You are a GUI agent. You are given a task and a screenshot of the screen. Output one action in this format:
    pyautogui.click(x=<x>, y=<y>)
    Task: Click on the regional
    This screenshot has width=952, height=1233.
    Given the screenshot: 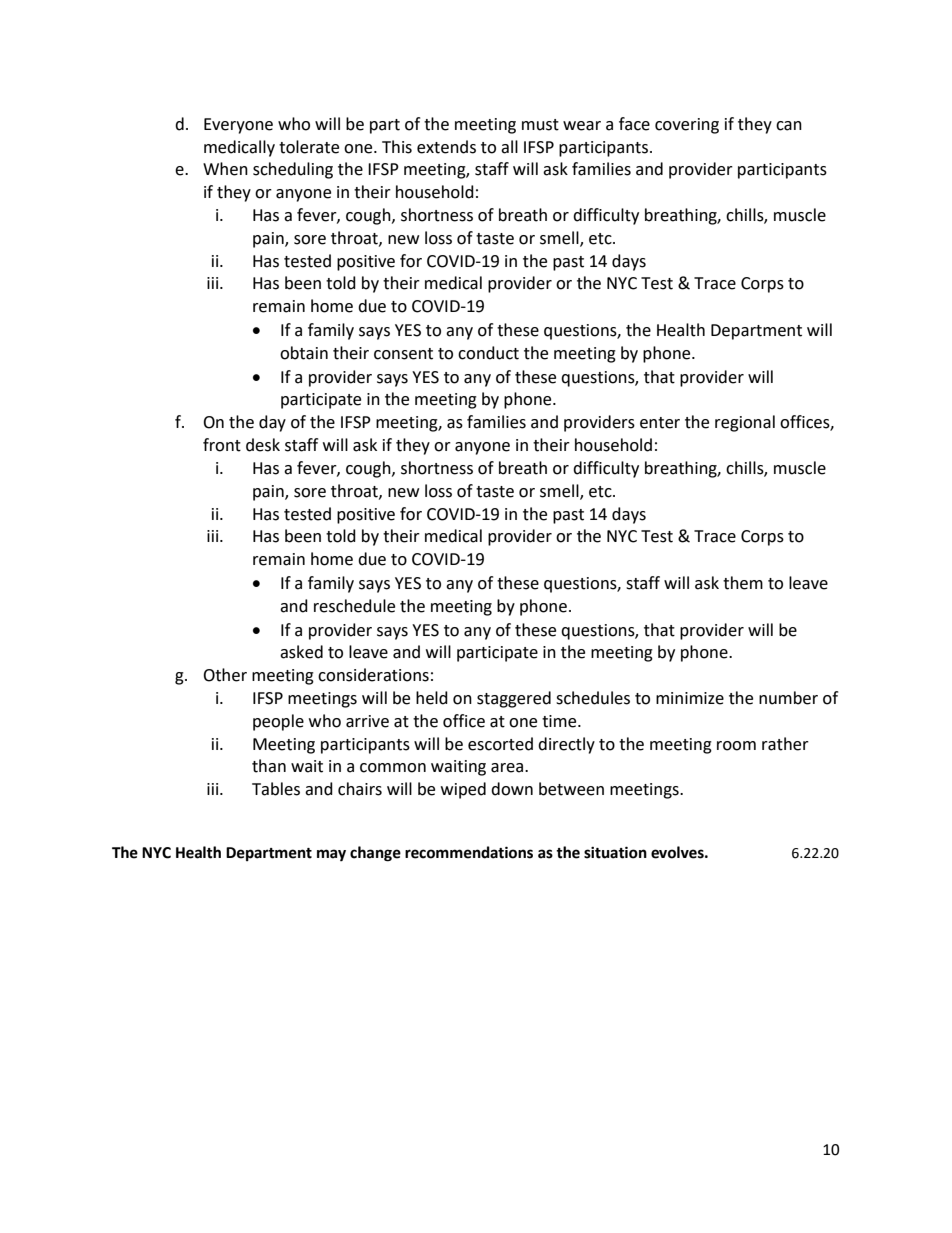 What is the action you would take?
    pyautogui.click(x=745, y=423)
